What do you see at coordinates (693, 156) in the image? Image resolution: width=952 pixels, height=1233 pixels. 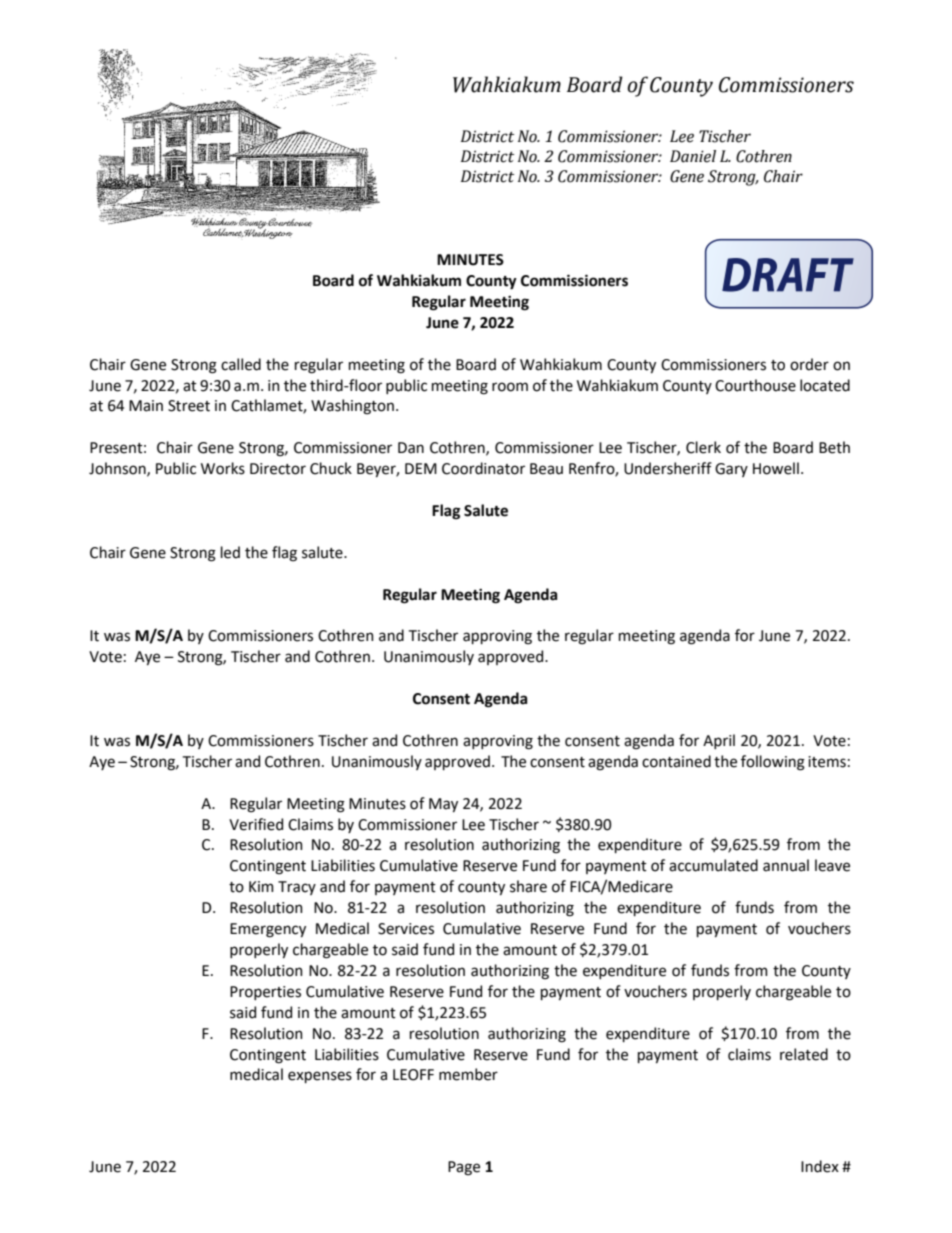 I see `Daniel` at bounding box center [693, 156].
